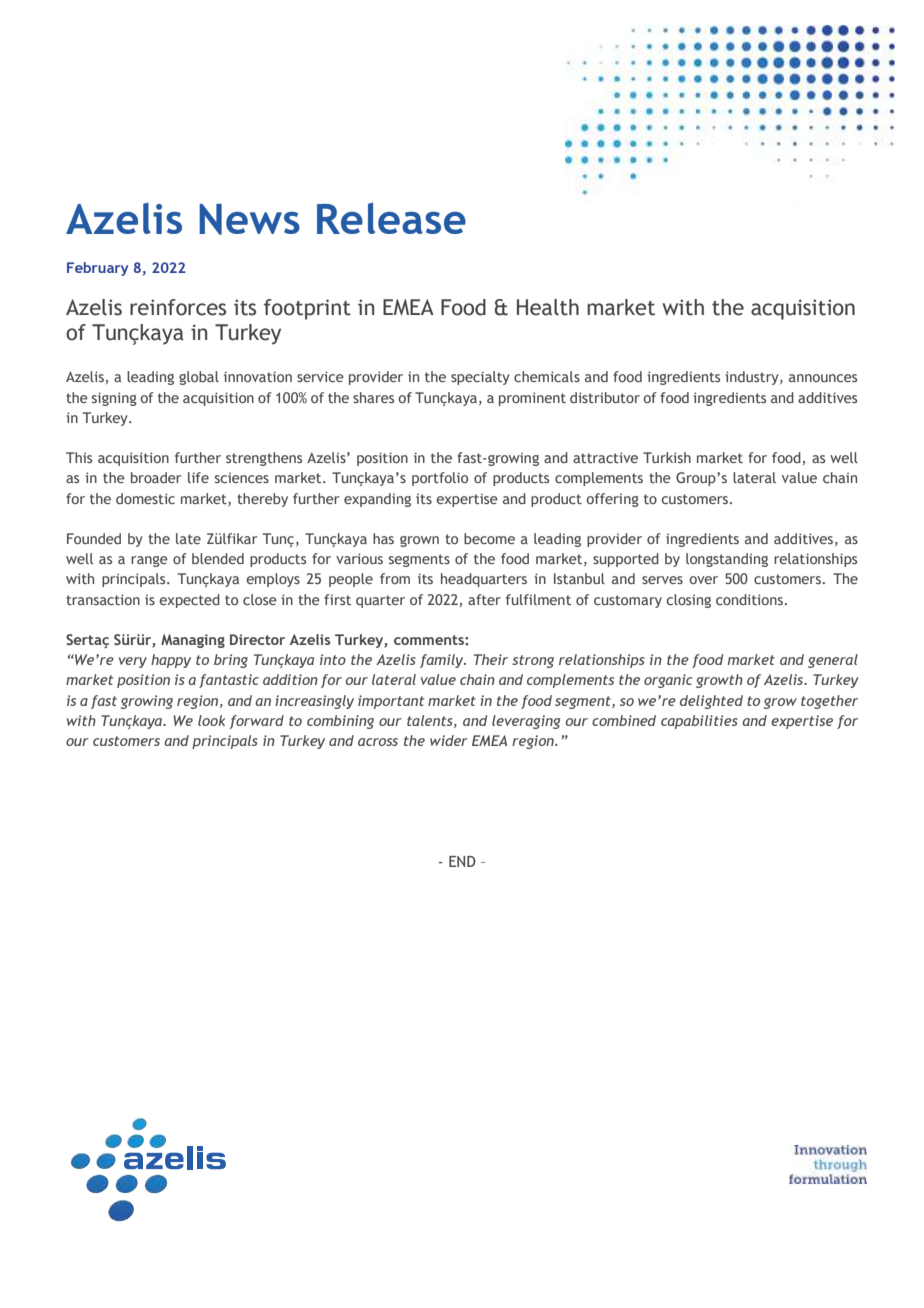 Image resolution: width=924 pixels, height=1308 pixels. I want to click on Health, so click(548, 307).
